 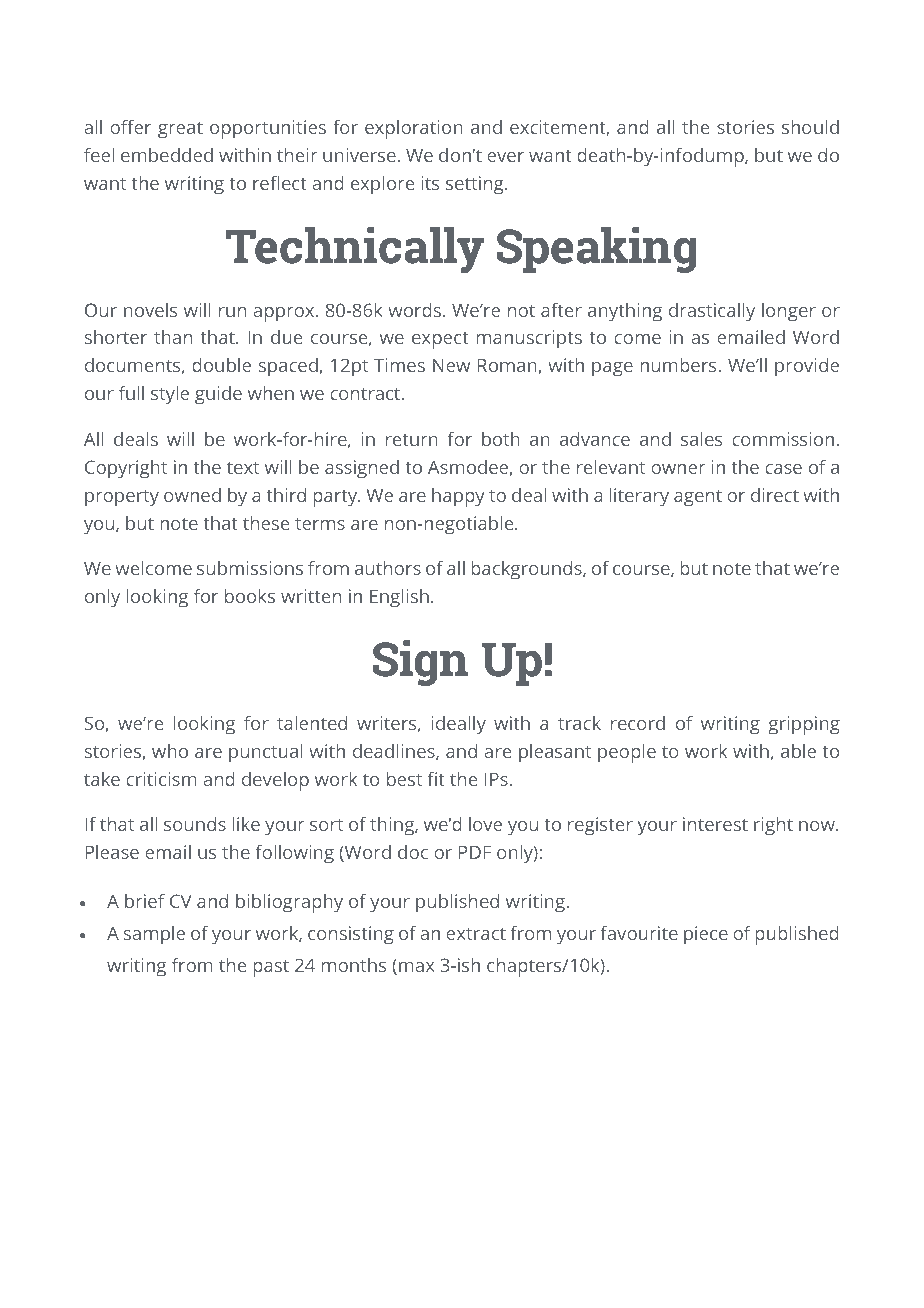 What do you see at coordinates (167, 155) in the page?
I see `embedded` at bounding box center [167, 155].
